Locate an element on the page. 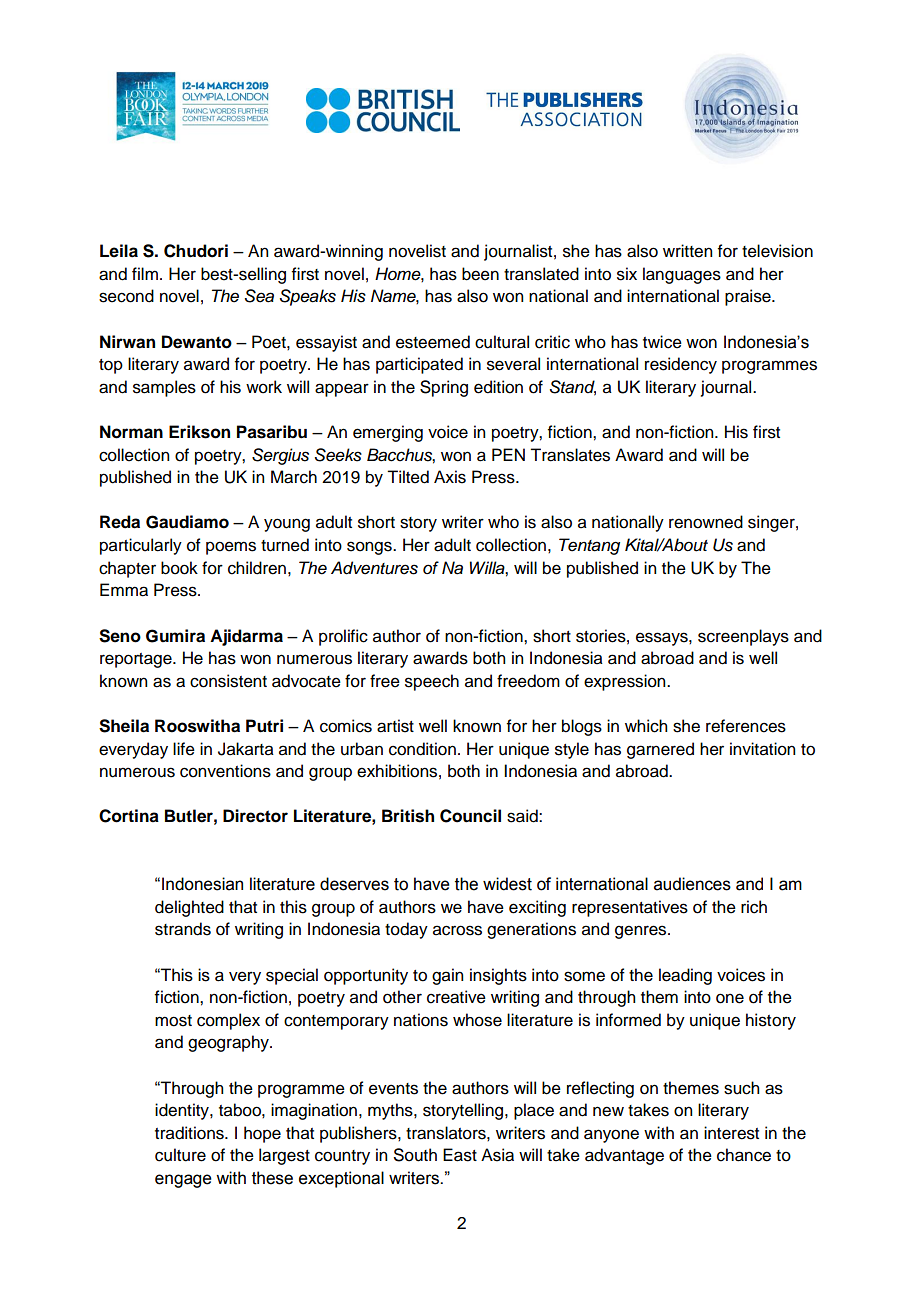 This image has width=924, height=1308. garnered is located at coordinates (660, 750).
